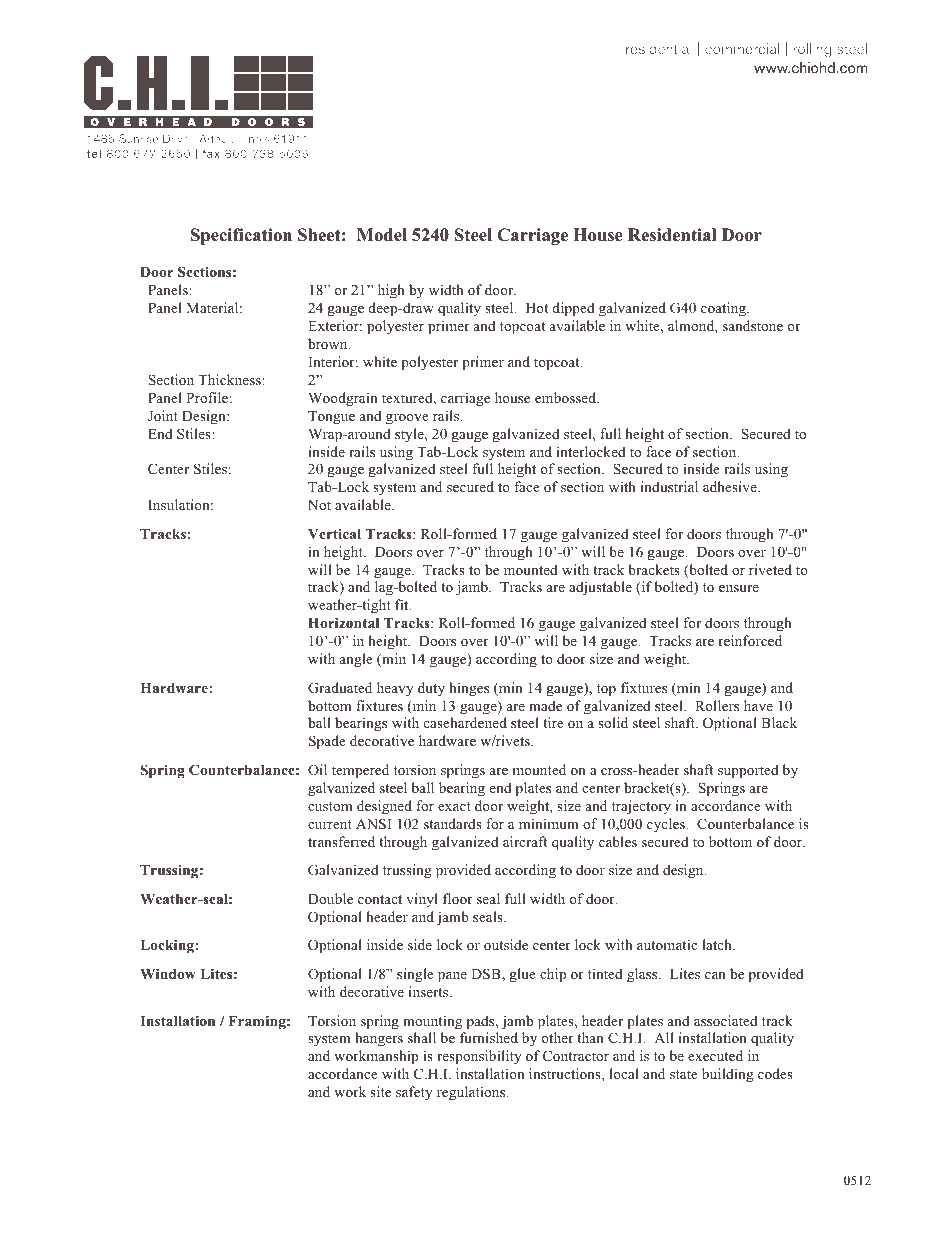 The height and width of the screenshot is (1233, 952). What do you see at coordinates (431, 689) in the screenshot?
I see `duty` at bounding box center [431, 689].
